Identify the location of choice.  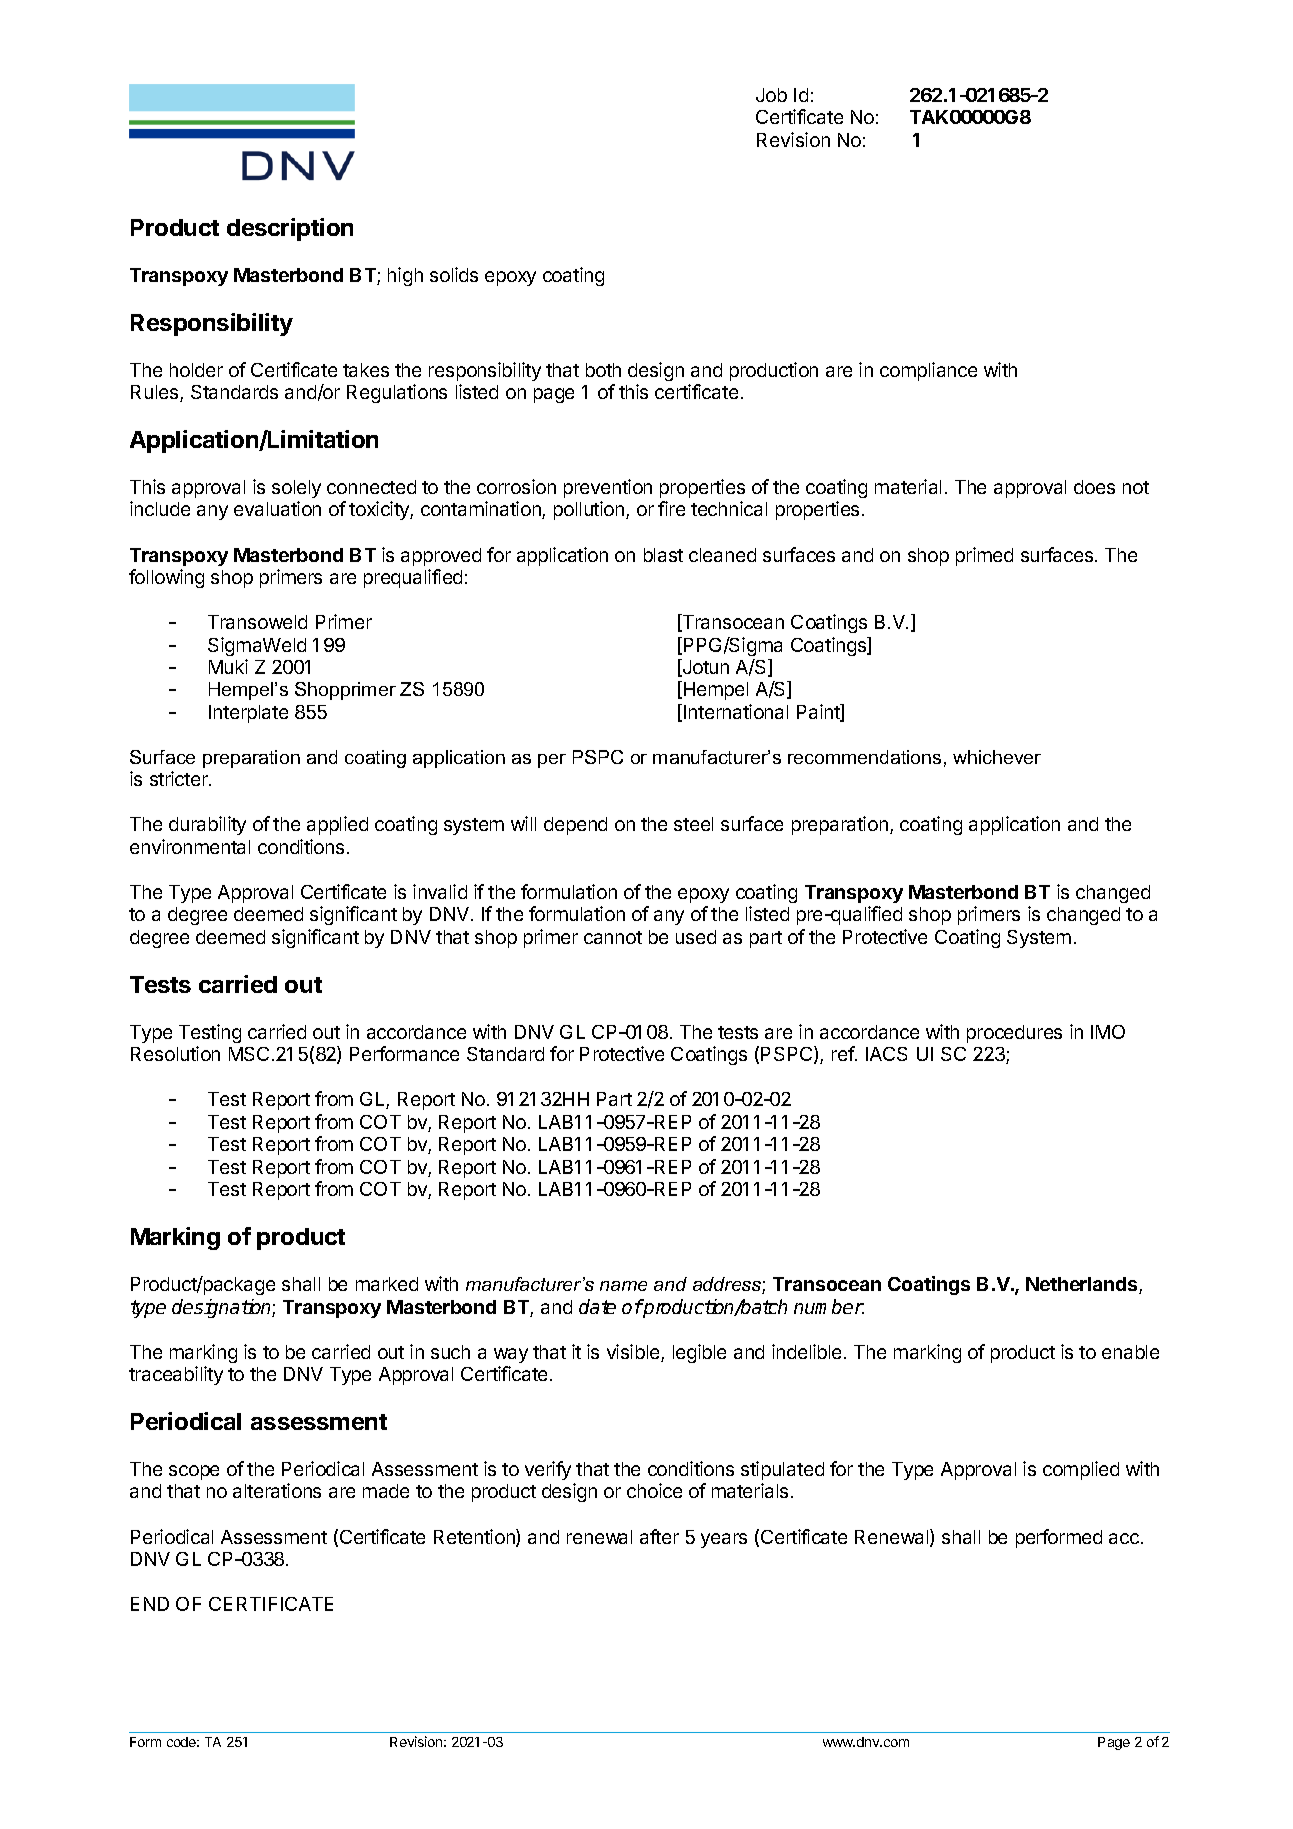
(654, 1490).
